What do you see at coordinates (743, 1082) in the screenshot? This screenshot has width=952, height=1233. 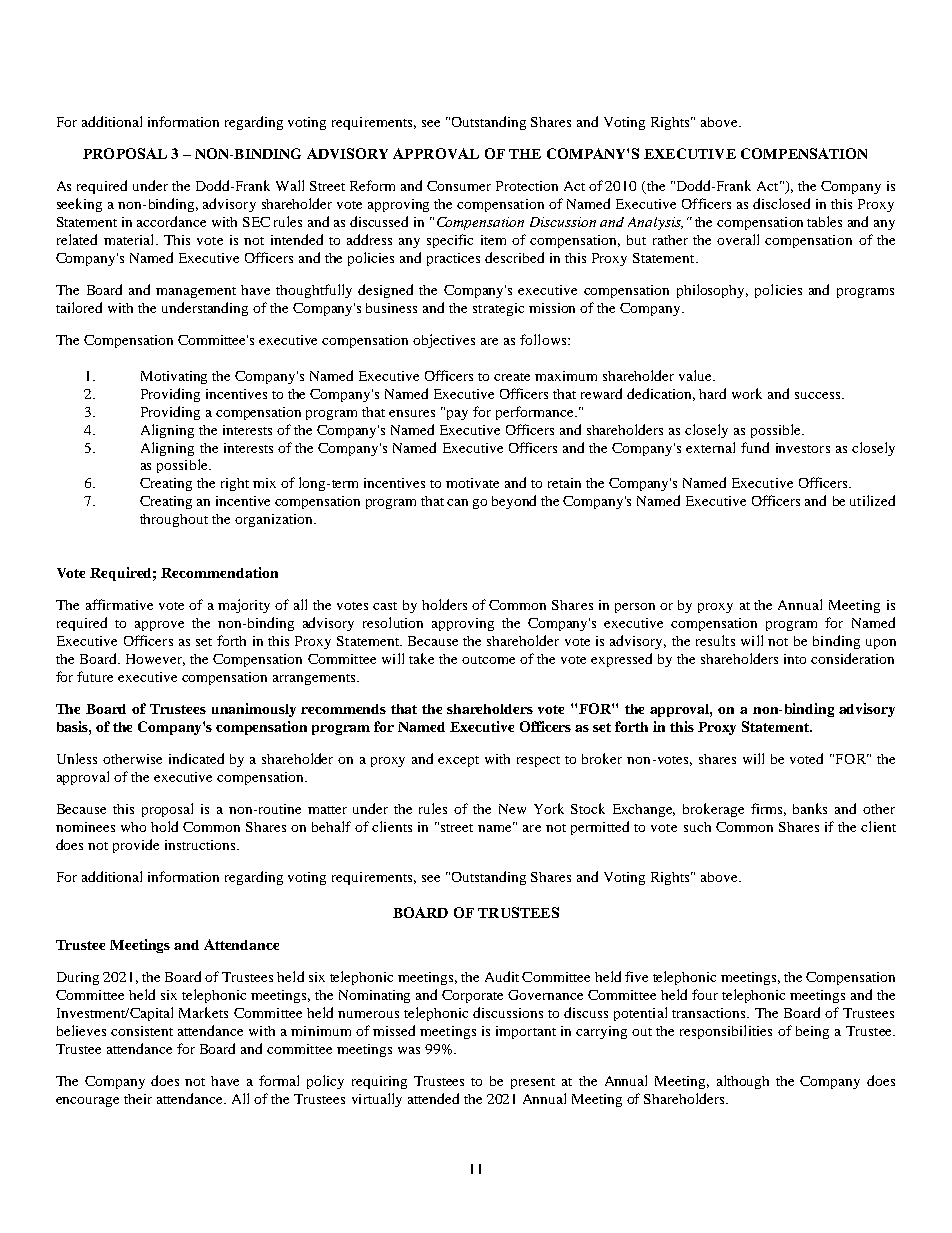 I see `although` at bounding box center [743, 1082].
